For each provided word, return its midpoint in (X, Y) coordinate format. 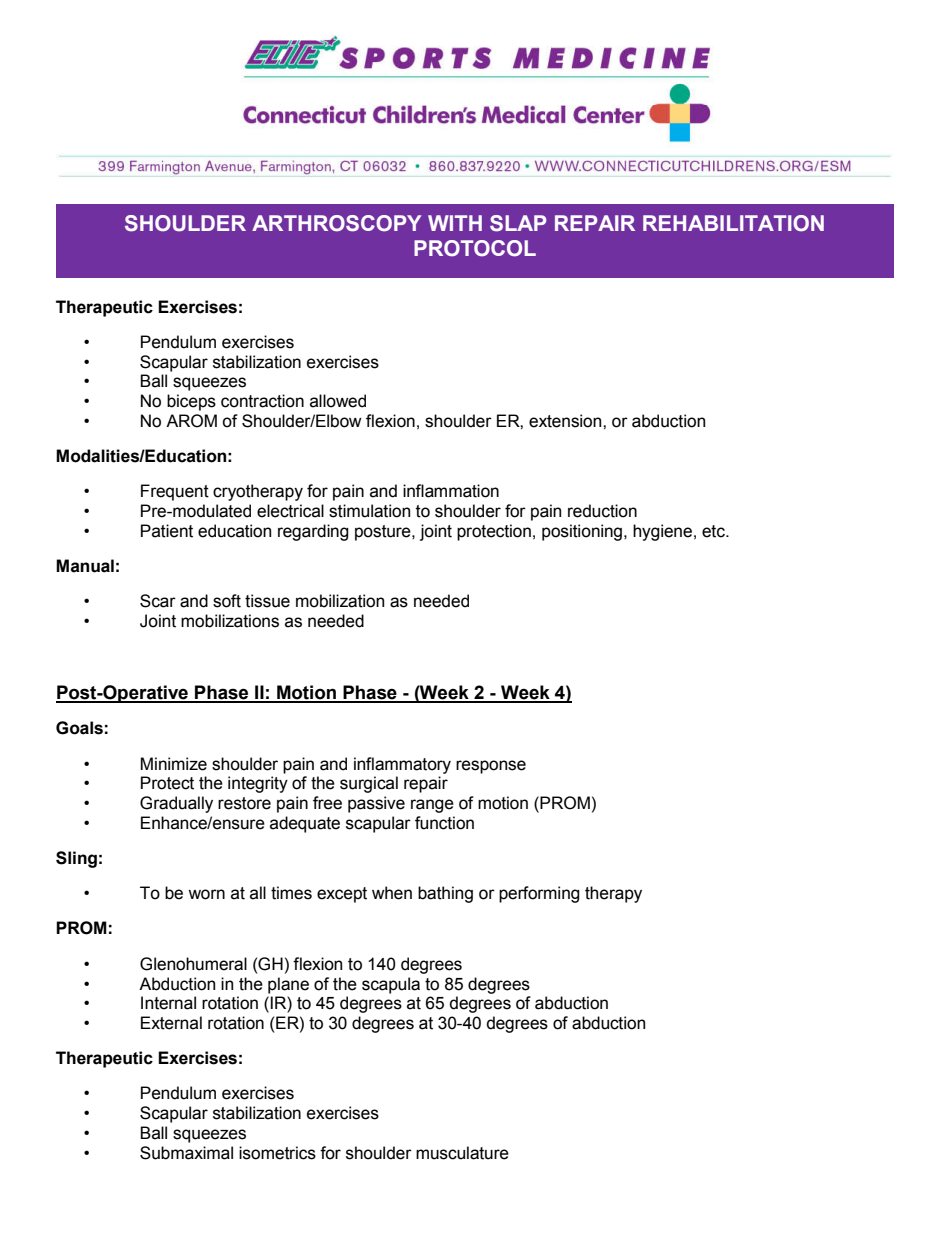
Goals (79, 728)
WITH (455, 223)
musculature (462, 1153)
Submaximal (186, 1153)
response (491, 767)
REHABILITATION (733, 223)
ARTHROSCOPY (336, 223)
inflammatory (402, 765)
